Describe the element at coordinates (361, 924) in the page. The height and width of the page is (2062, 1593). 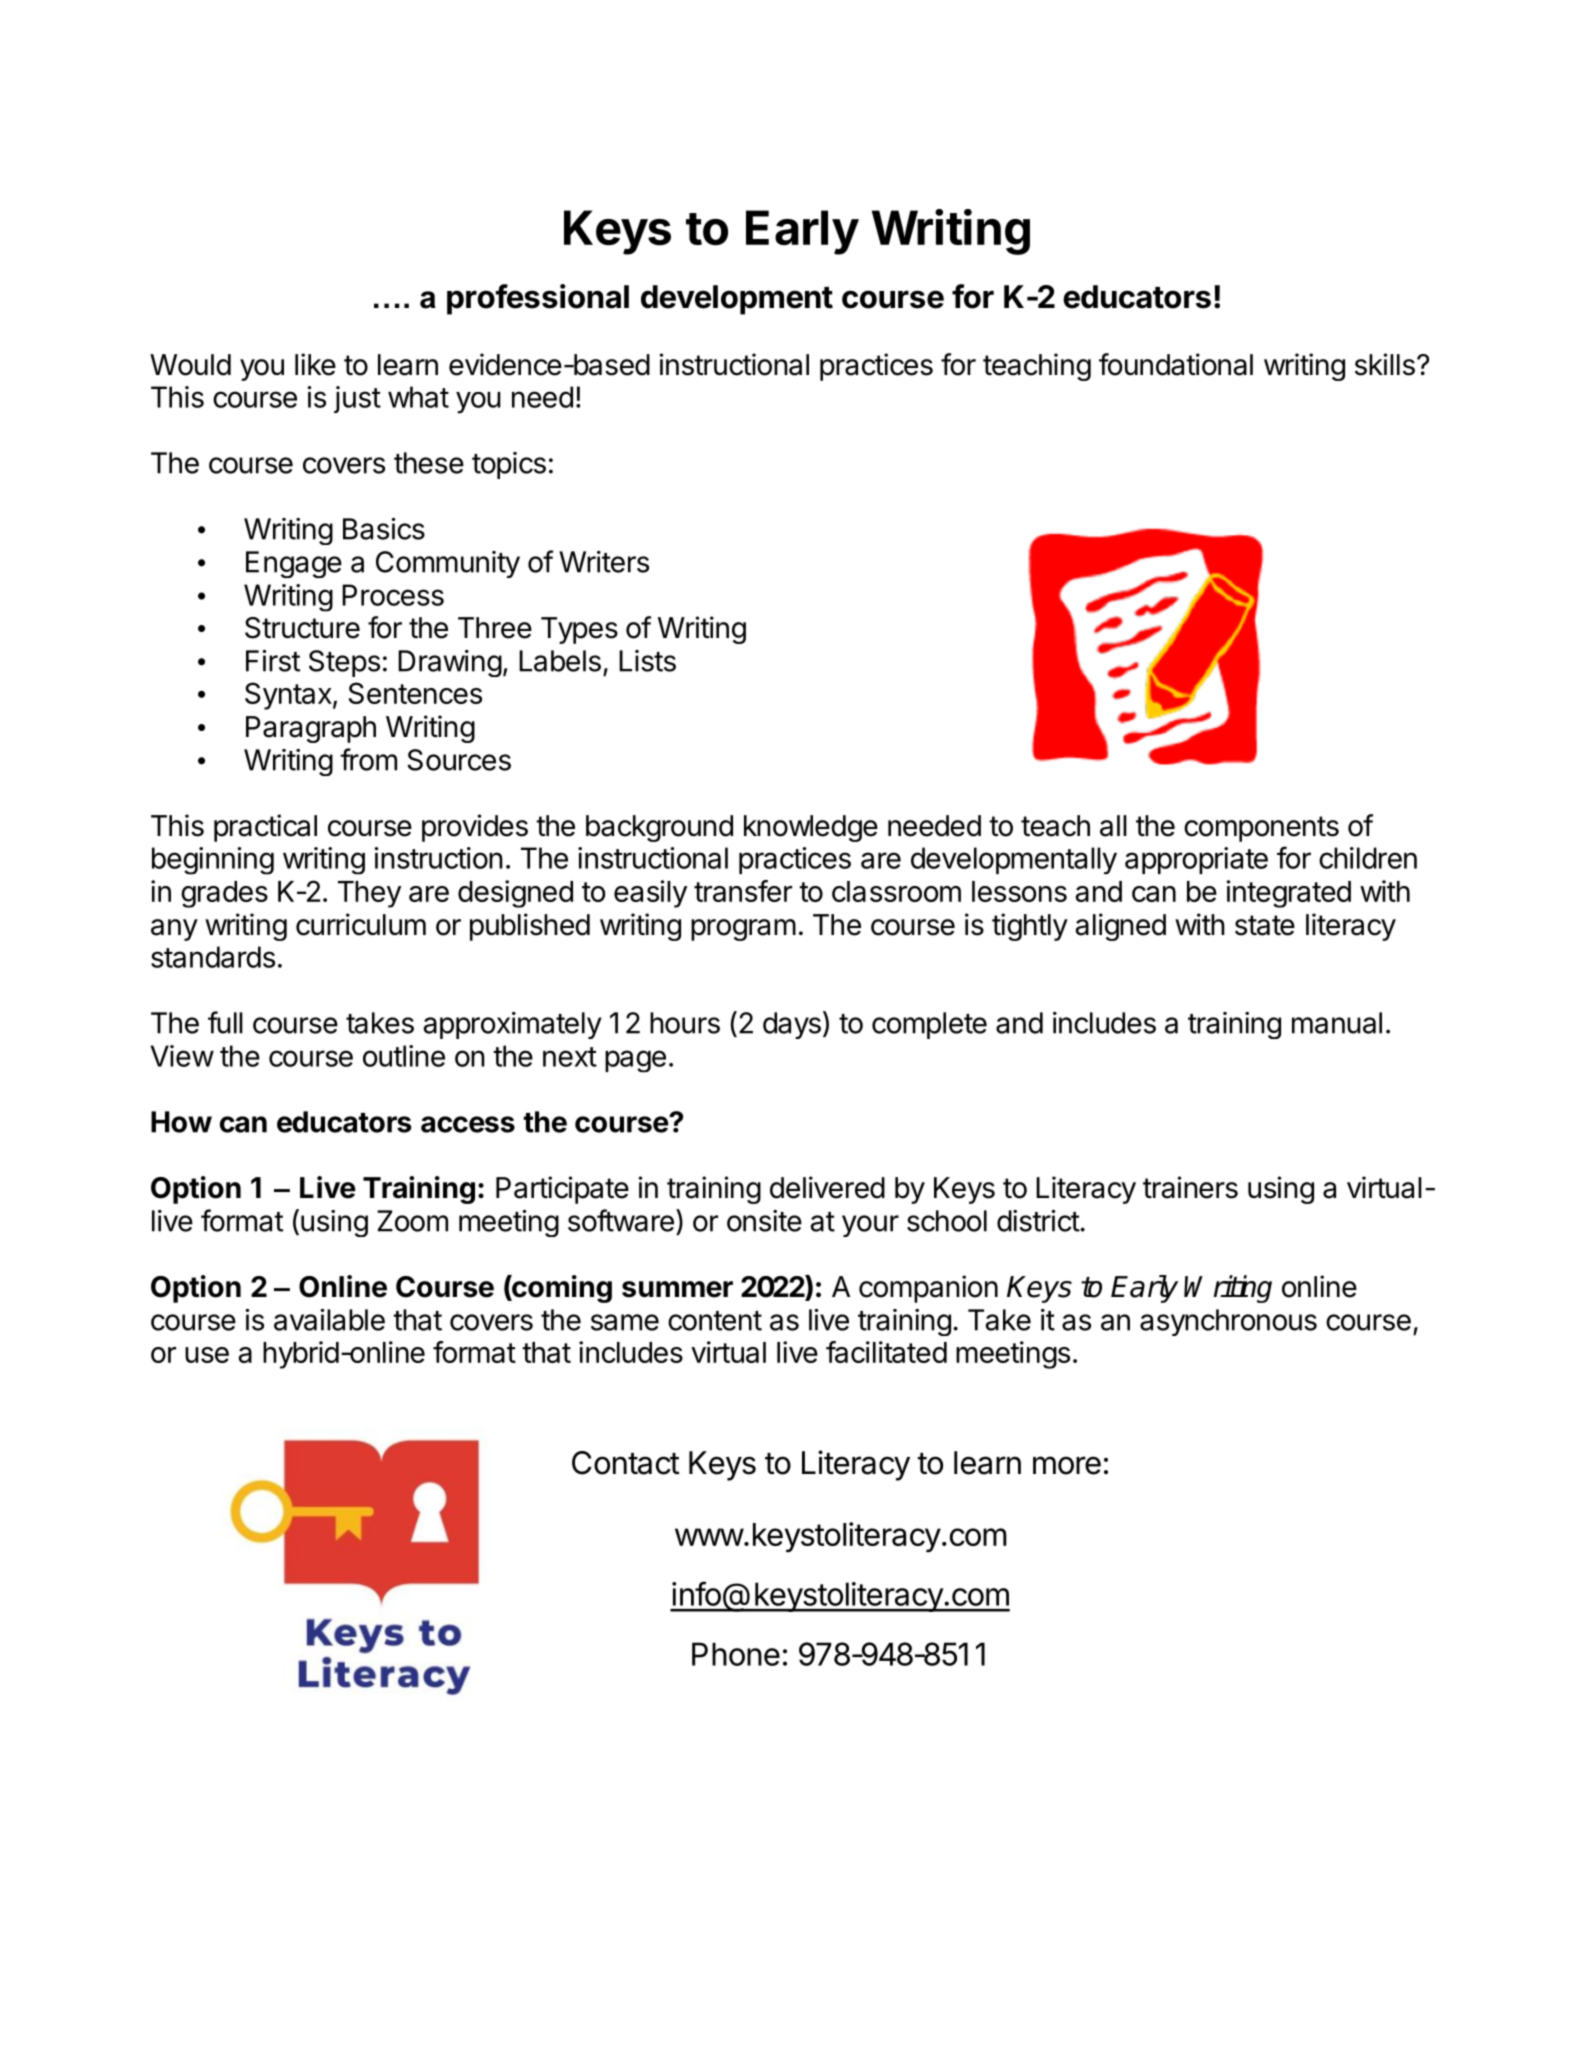
I see `curriculum` at that location.
